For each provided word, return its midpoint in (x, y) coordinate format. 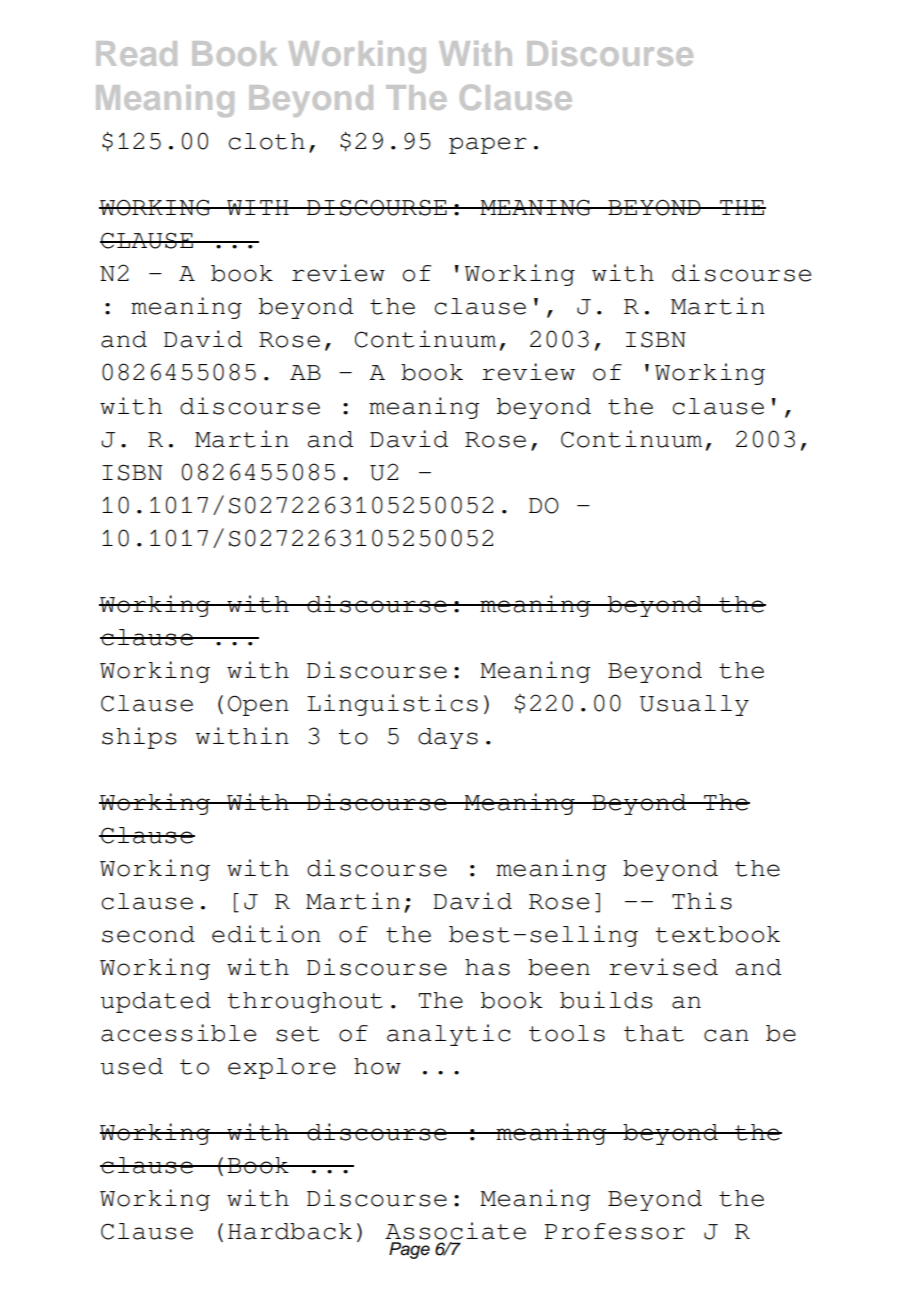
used (131, 1066)
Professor (614, 1231)
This (702, 901)
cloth (266, 141)
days (448, 738)
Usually (694, 705)
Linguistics (392, 705)
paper (488, 145)
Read (136, 53)
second (148, 934)
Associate (455, 1231)
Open (258, 705)
